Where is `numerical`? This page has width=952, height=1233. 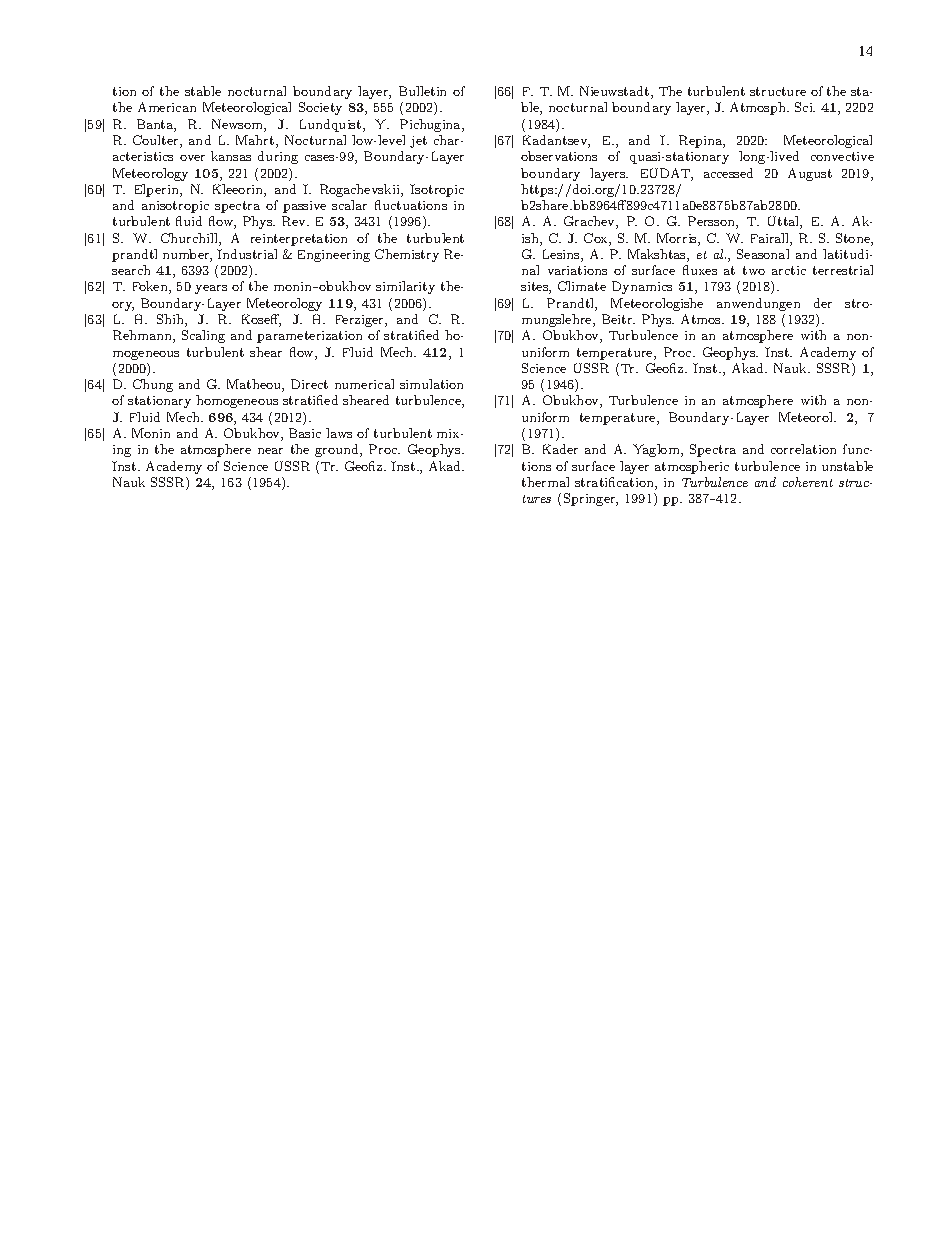 numerical is located at coordinates (364, 384).
